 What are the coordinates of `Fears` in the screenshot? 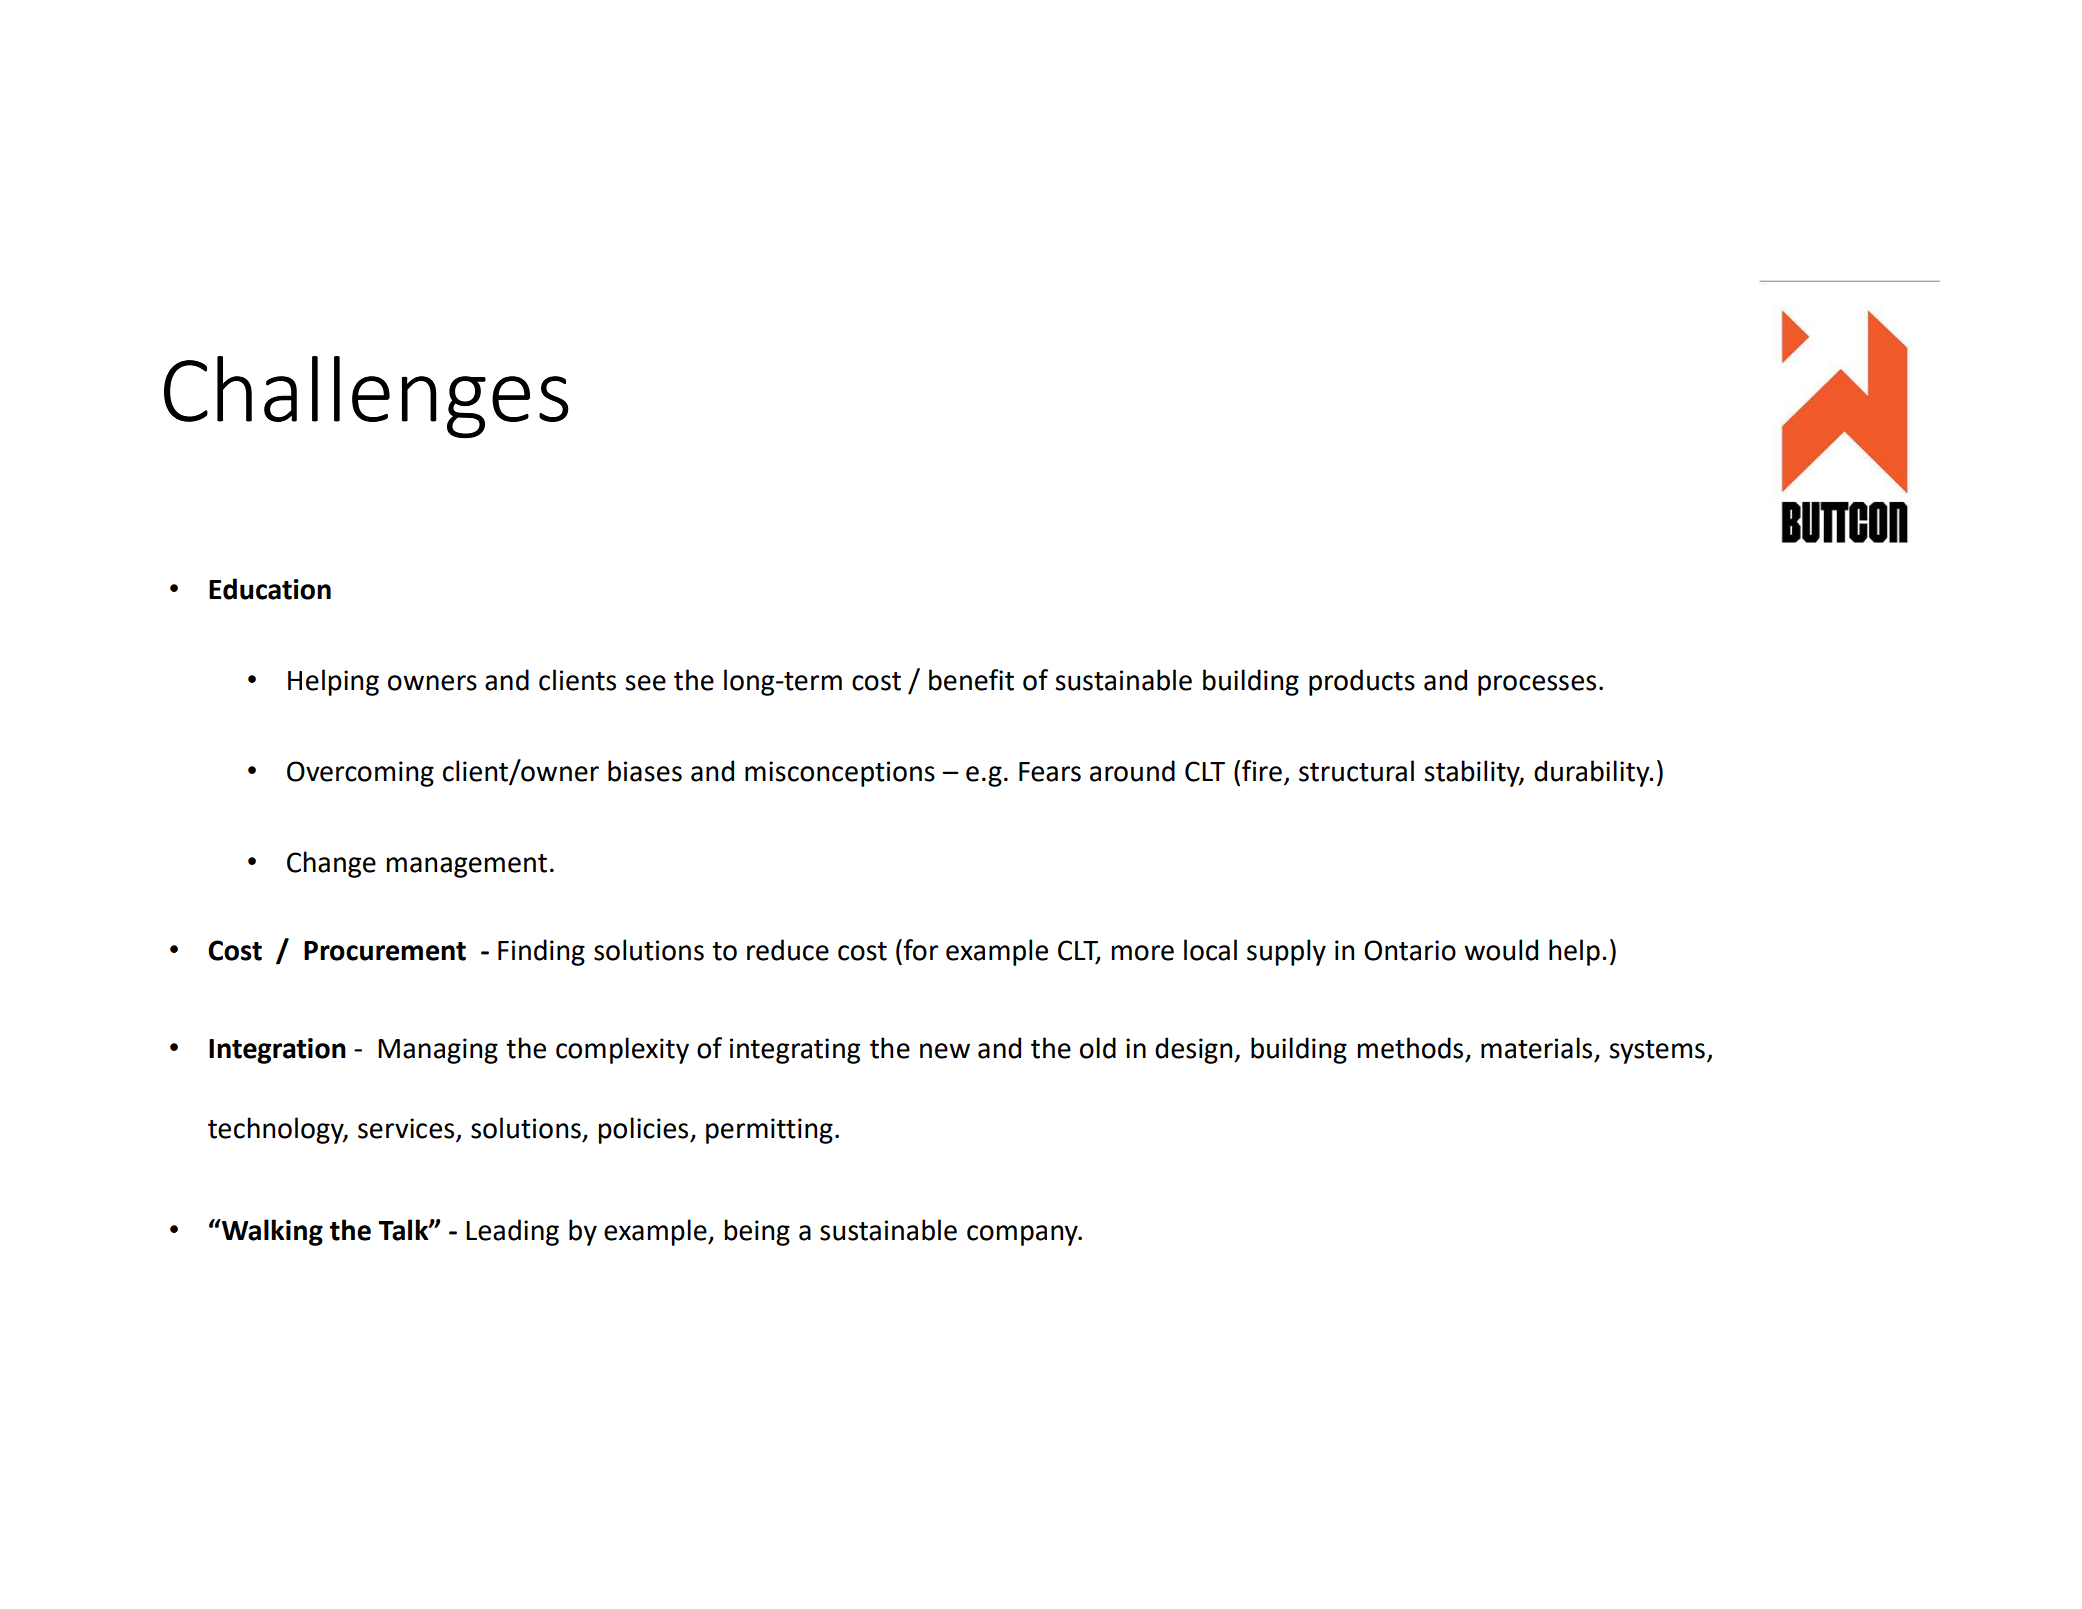 It's located at (1050, 772).
